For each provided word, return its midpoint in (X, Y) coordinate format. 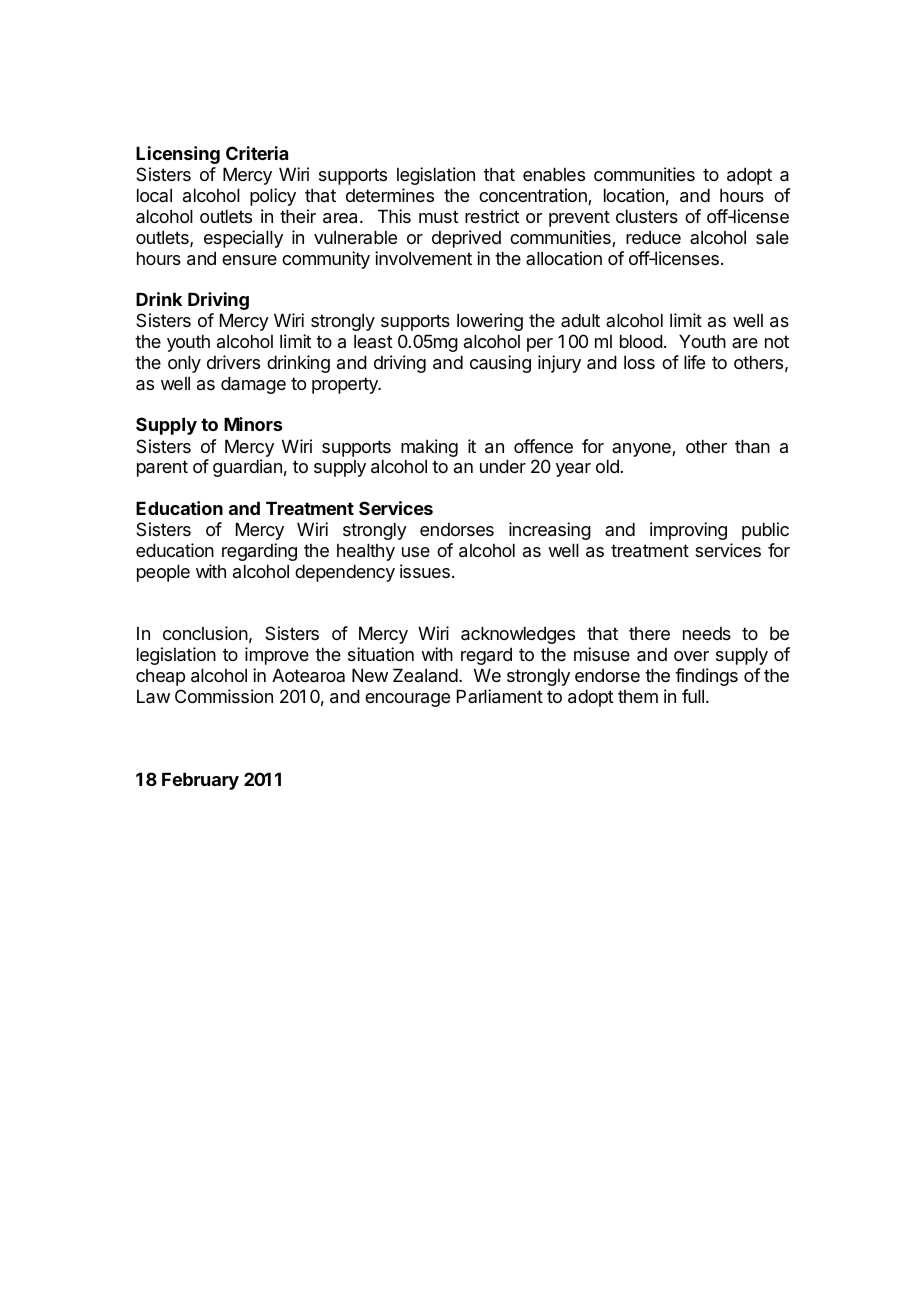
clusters (647, 216)
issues (425, 571)
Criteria (257, 153)
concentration (534, 196)
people (163, 573)
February (200, 781)
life (694, 362)
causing (500, 364)
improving (688, 531)
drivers (233, 362)
